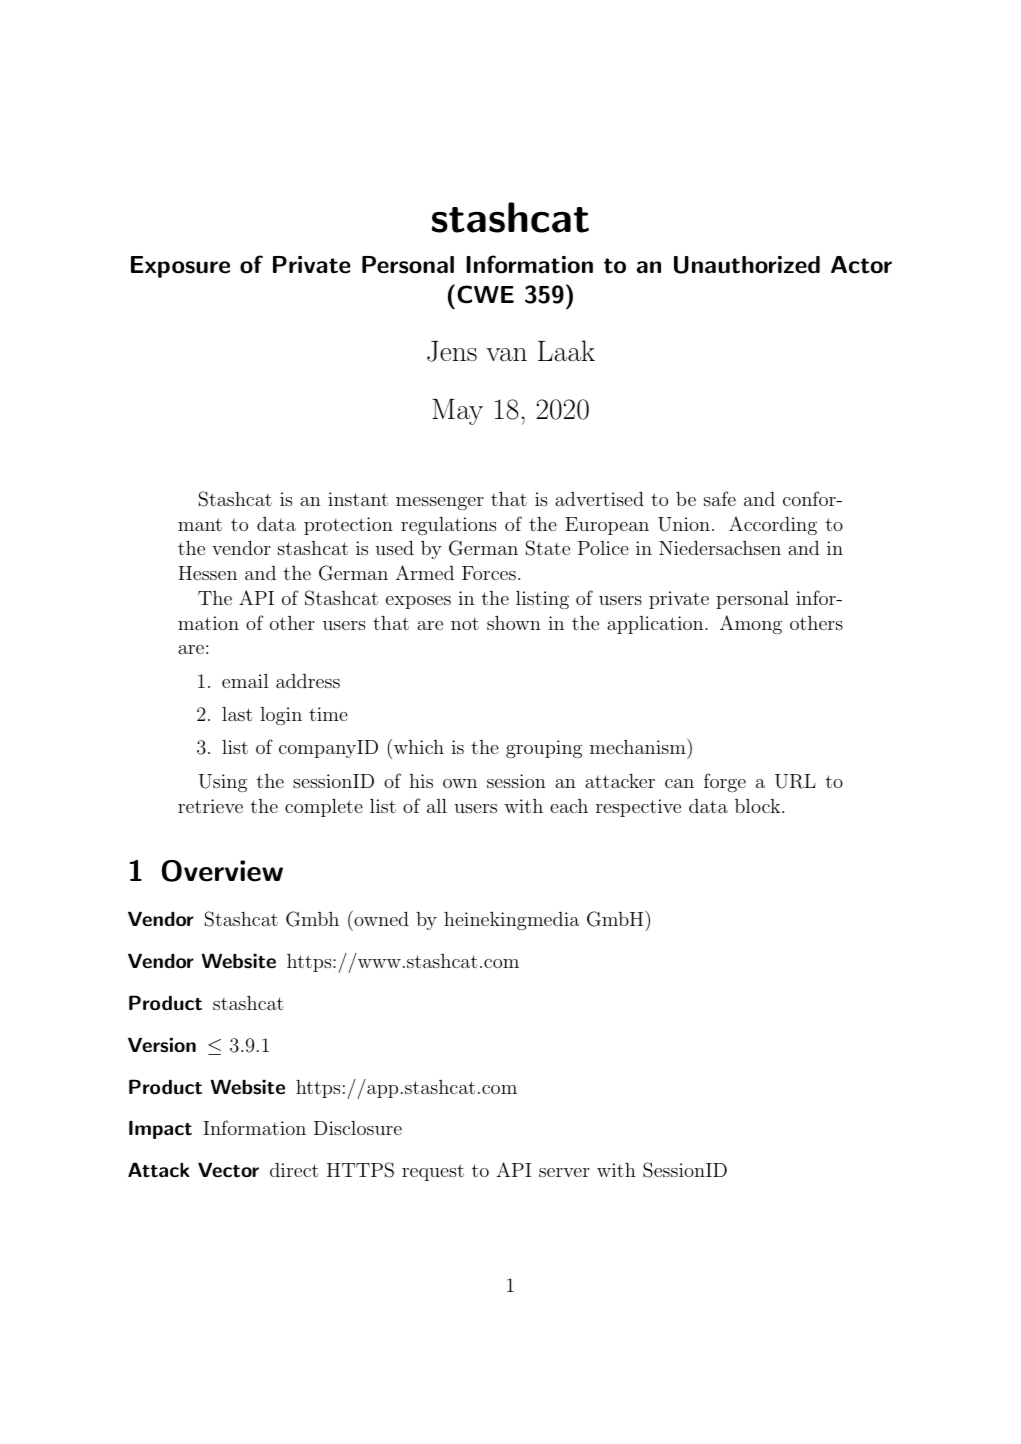 This image has width=1021, height=1444. Describe the element at coordinates (747, 265) in the image. I see `Unauthorized` at that location.
